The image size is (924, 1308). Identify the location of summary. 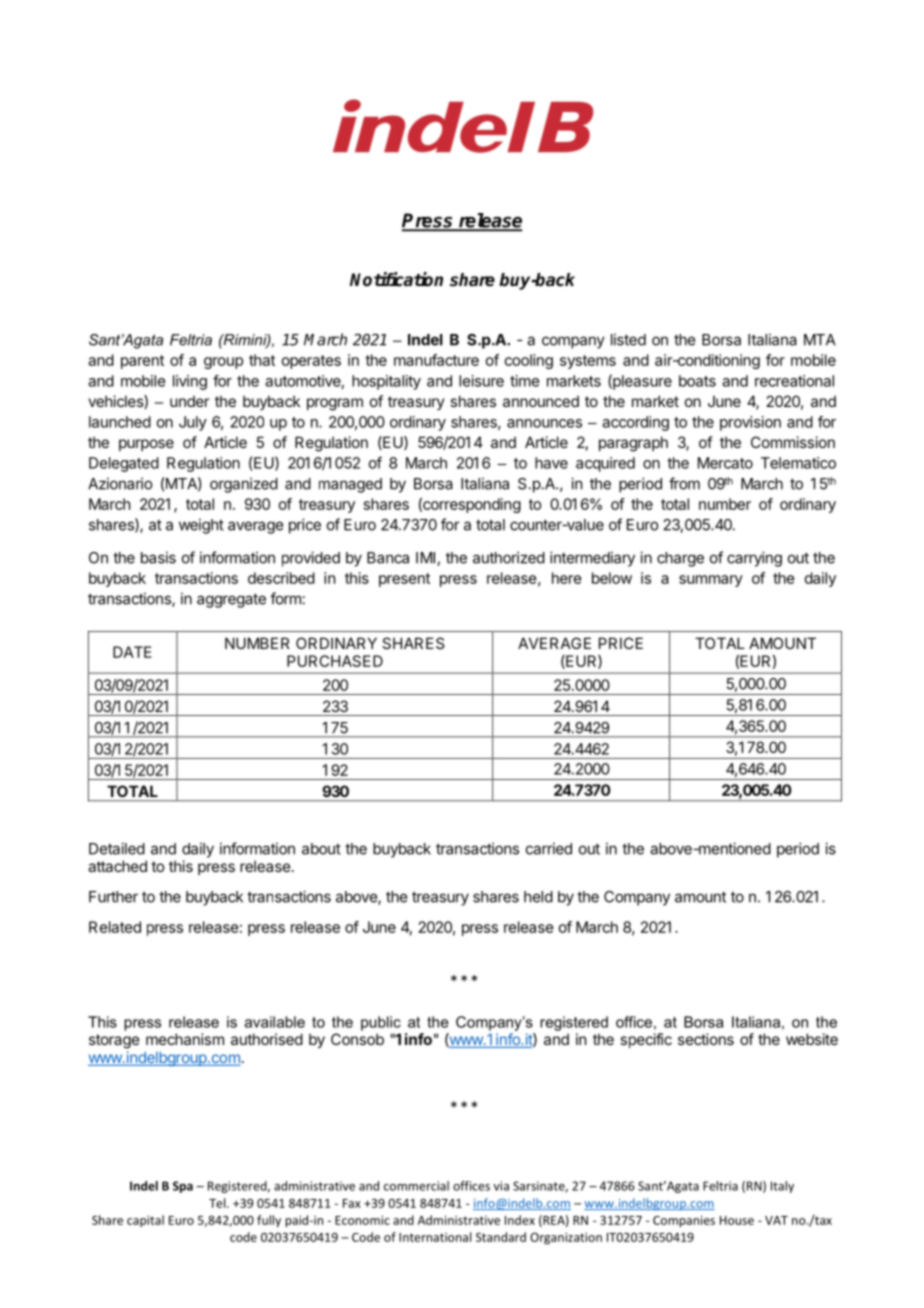
(711, 581).
